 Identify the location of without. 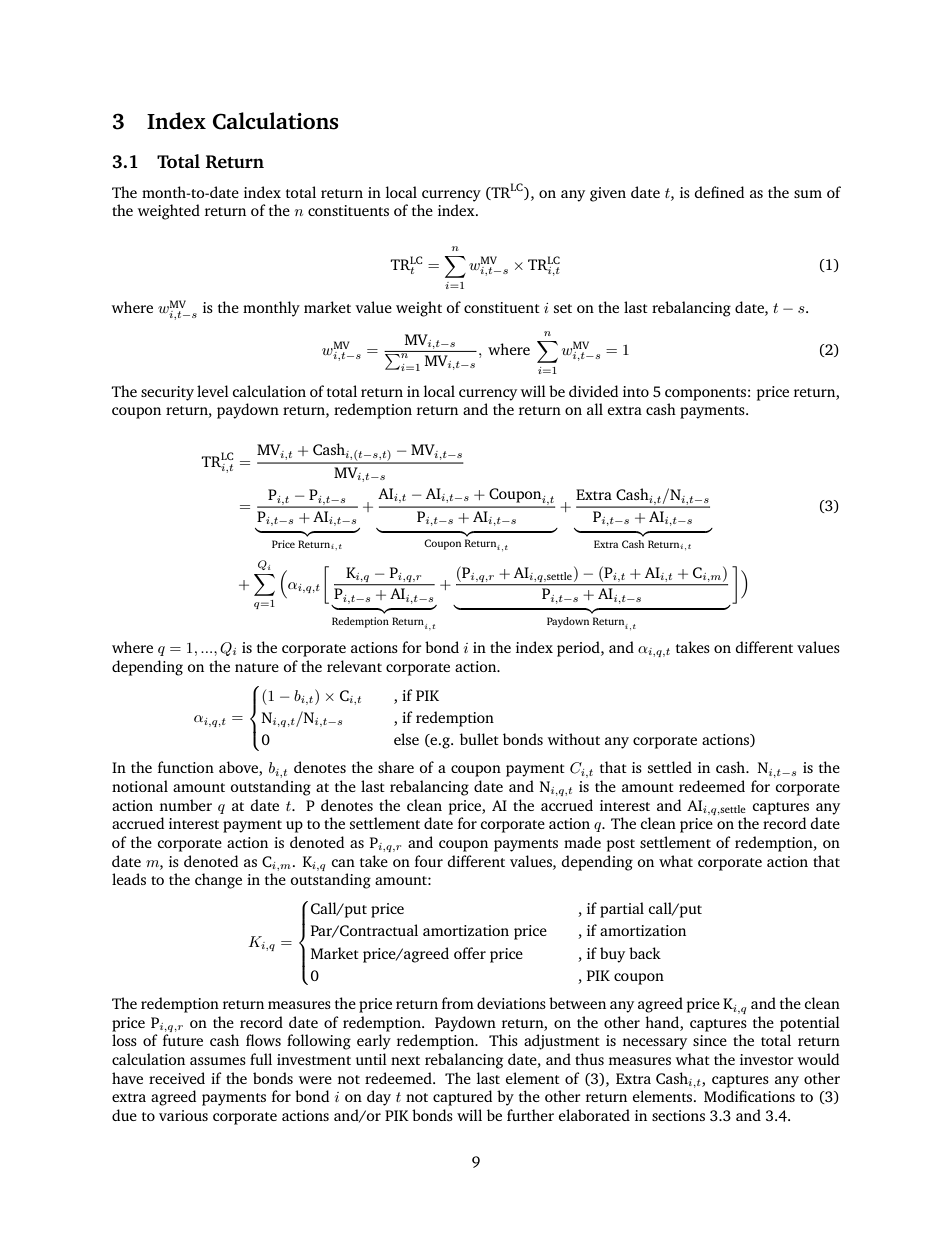
(573, 739).
